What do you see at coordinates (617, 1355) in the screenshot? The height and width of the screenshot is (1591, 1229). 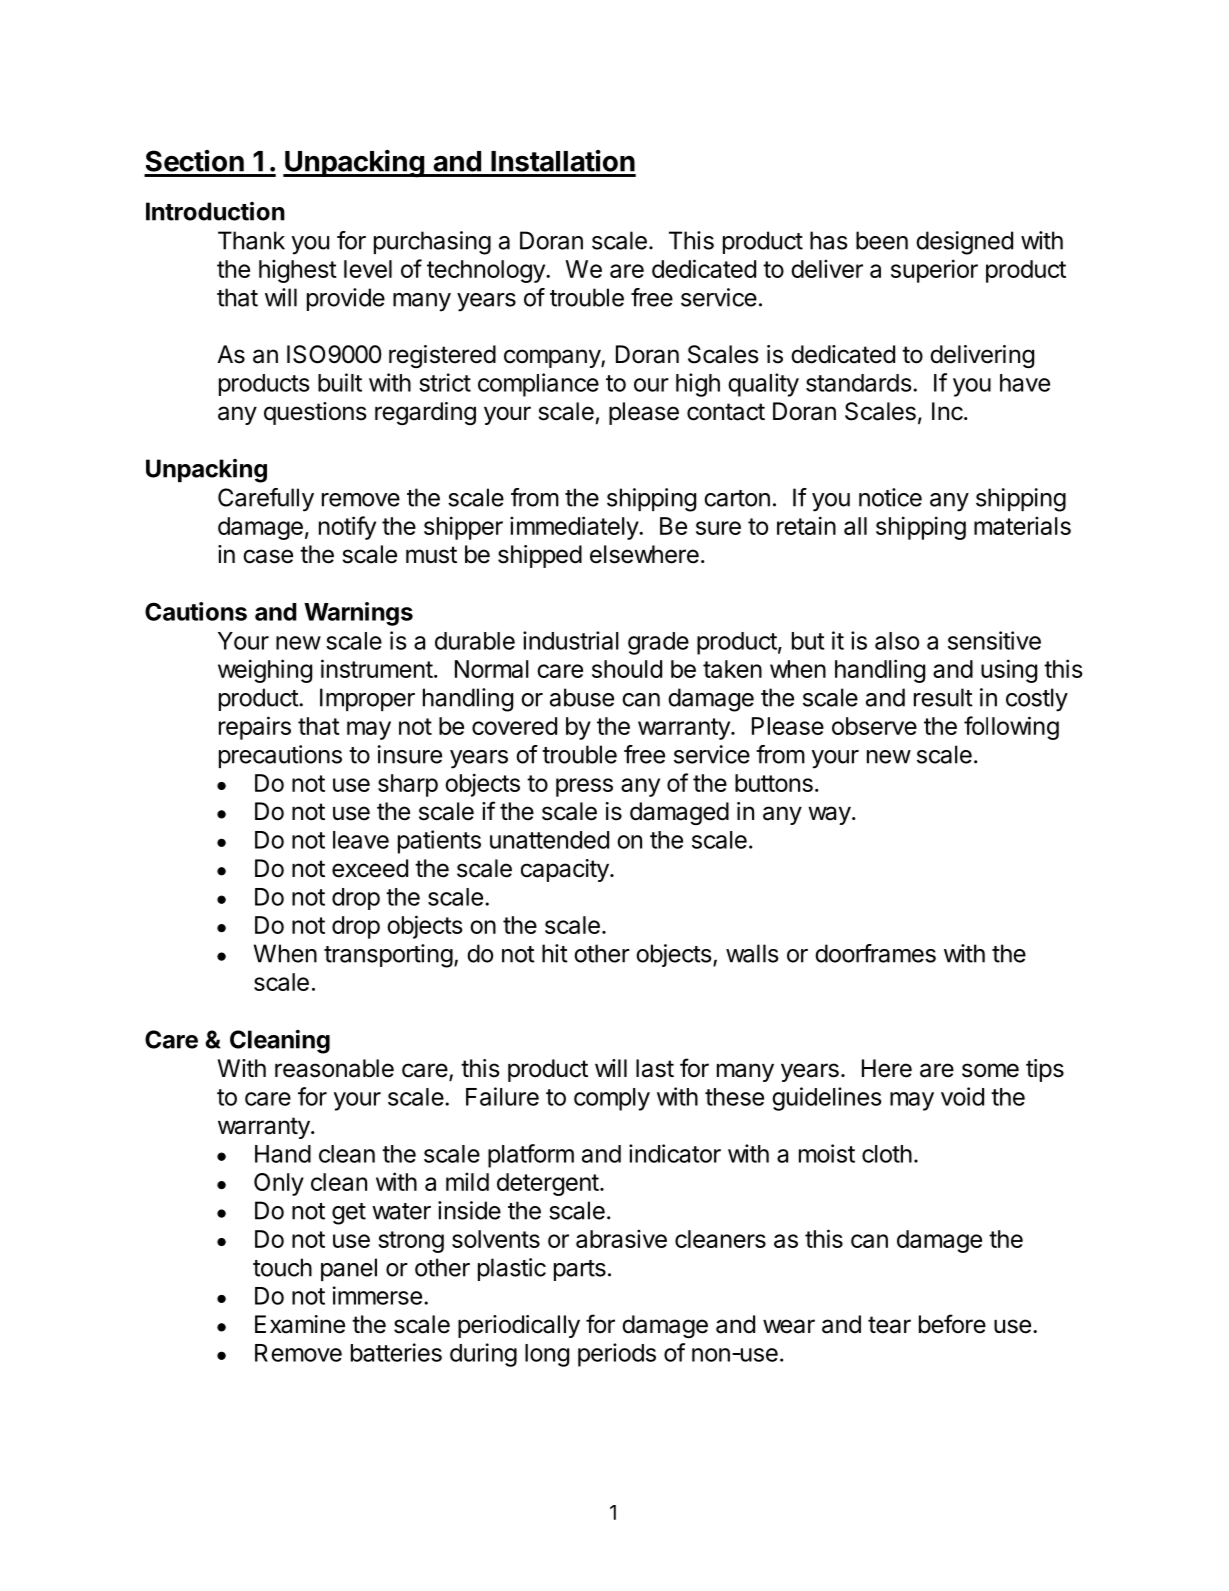 I see `periods` at bounding box center [617, 1355].
